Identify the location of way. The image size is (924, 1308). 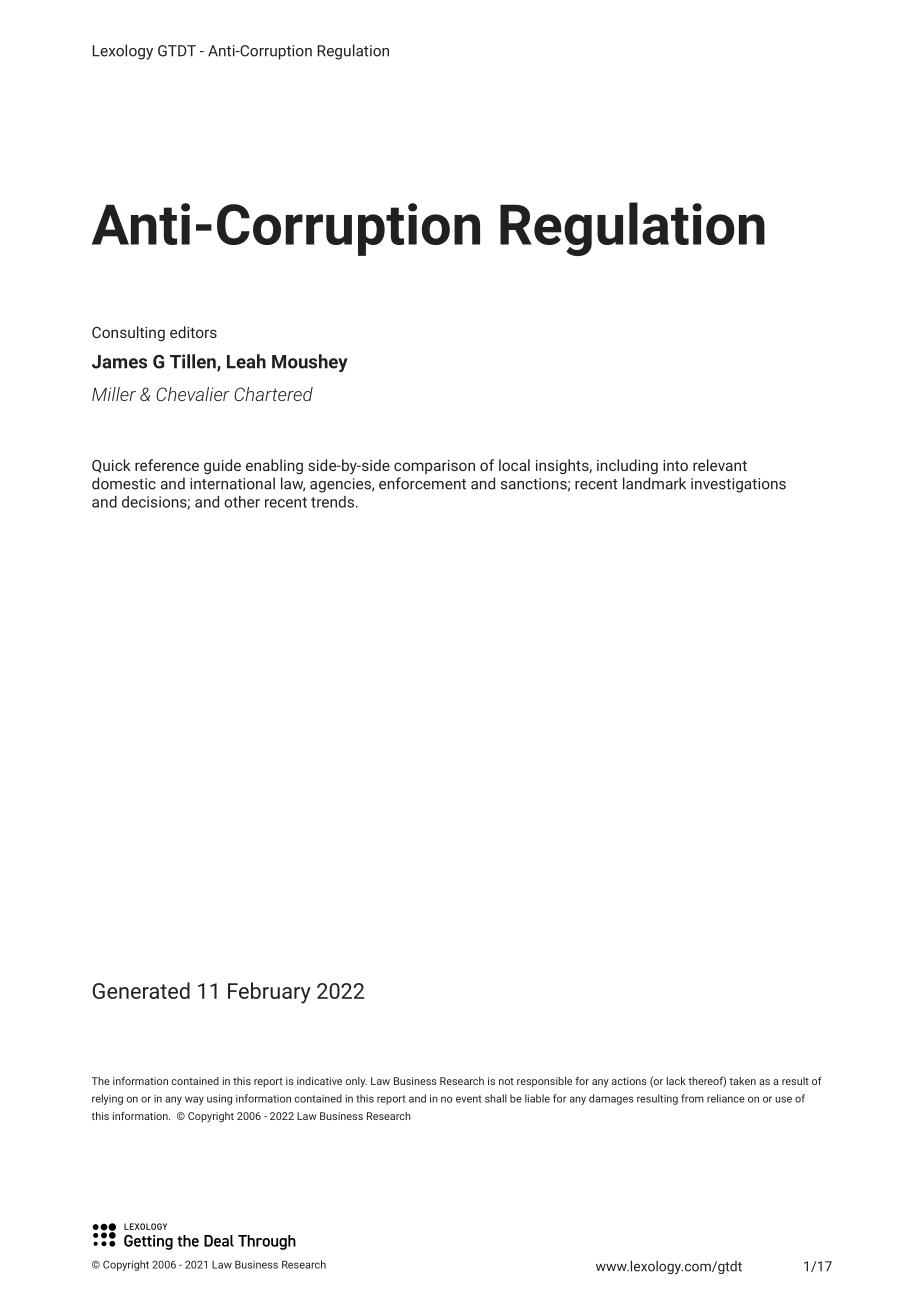
(194, 1100).
